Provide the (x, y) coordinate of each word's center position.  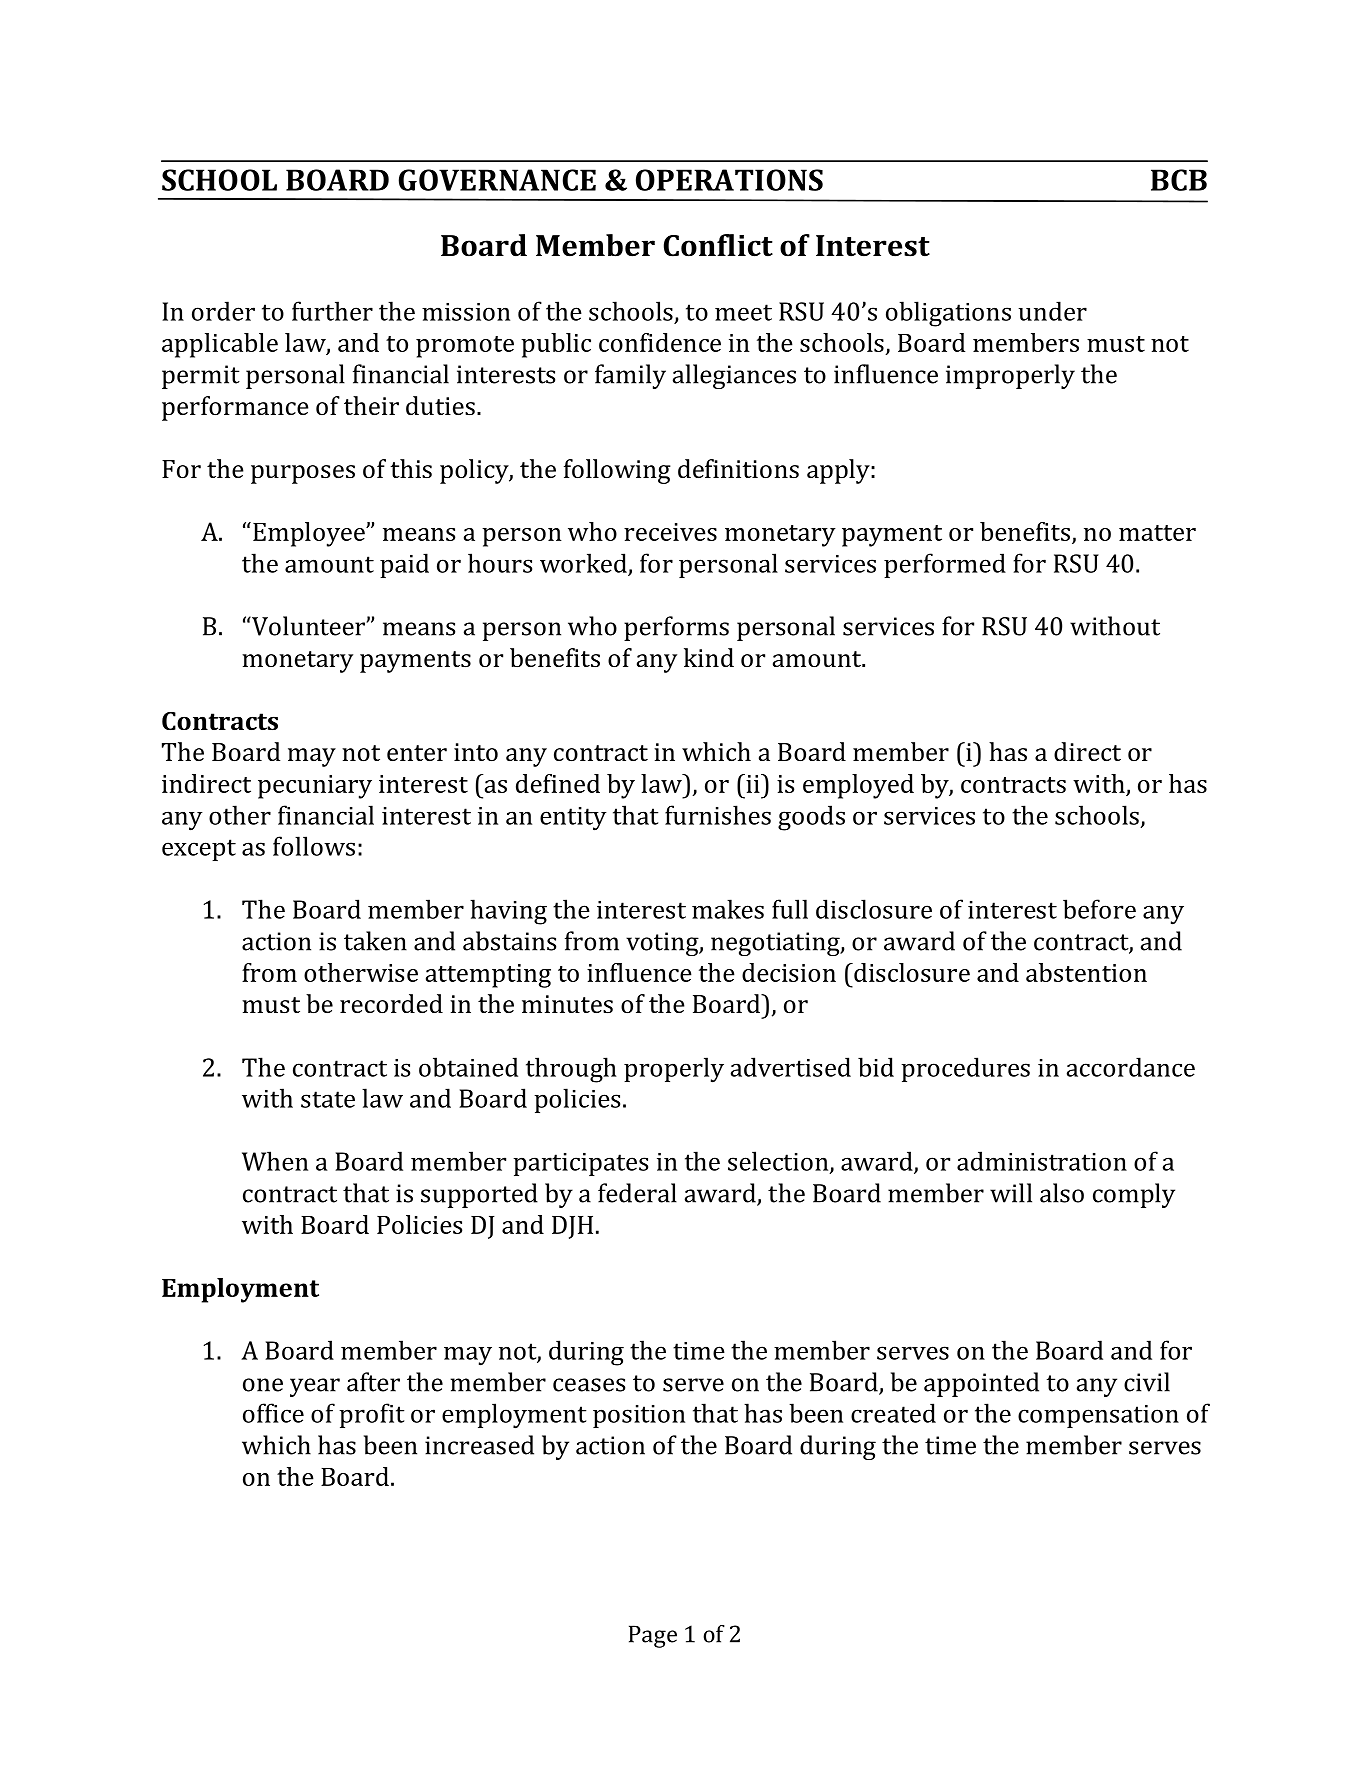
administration (1042, 1161)
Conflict (718, 245)
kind (709, 657)
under (1052, 311)
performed (945, 565)
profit (371, 1415)
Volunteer (308, 626)
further (332, 311)
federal (637, 1193)
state (328, 1099)
